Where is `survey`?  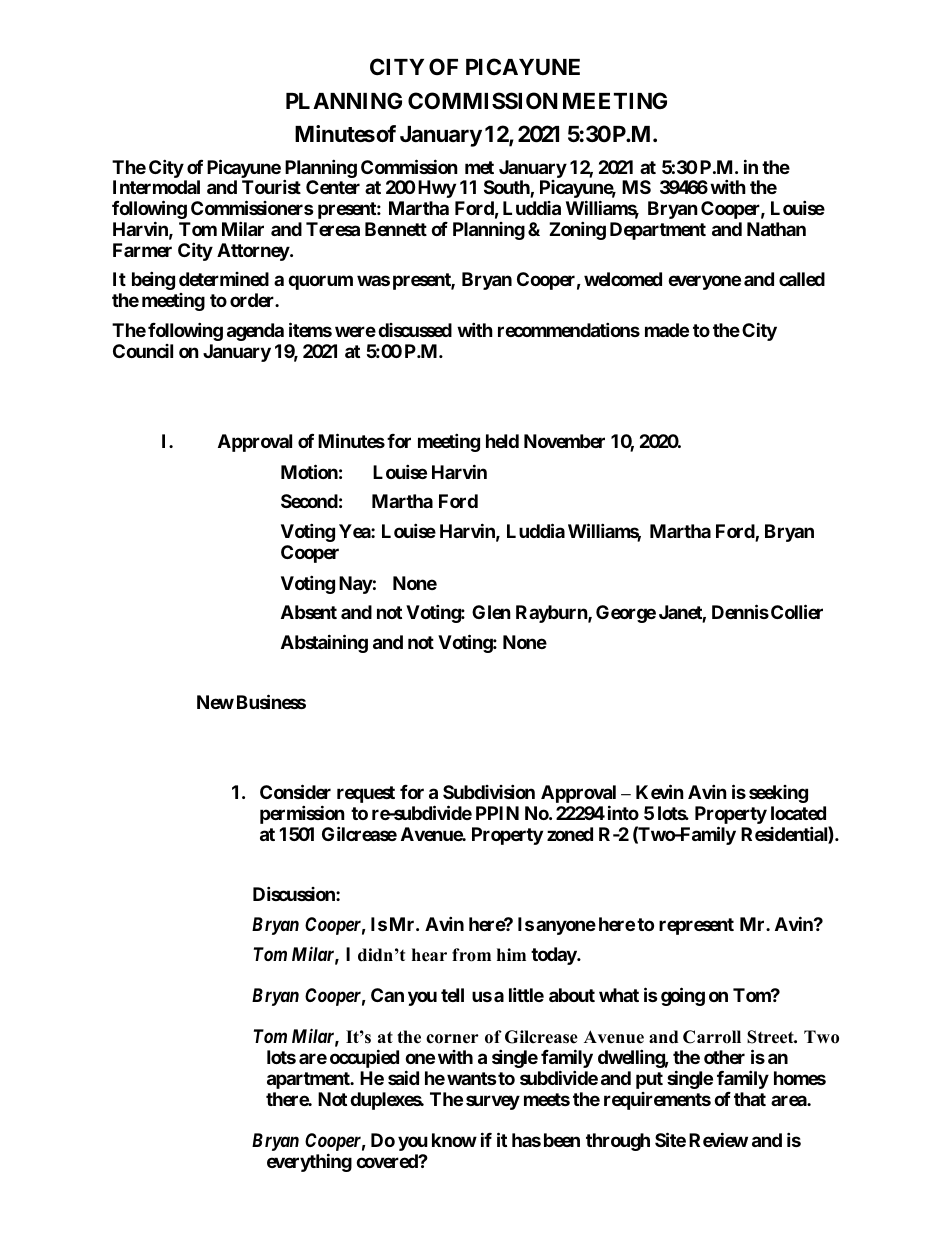
survey is located at coordinates (493, 1102).
